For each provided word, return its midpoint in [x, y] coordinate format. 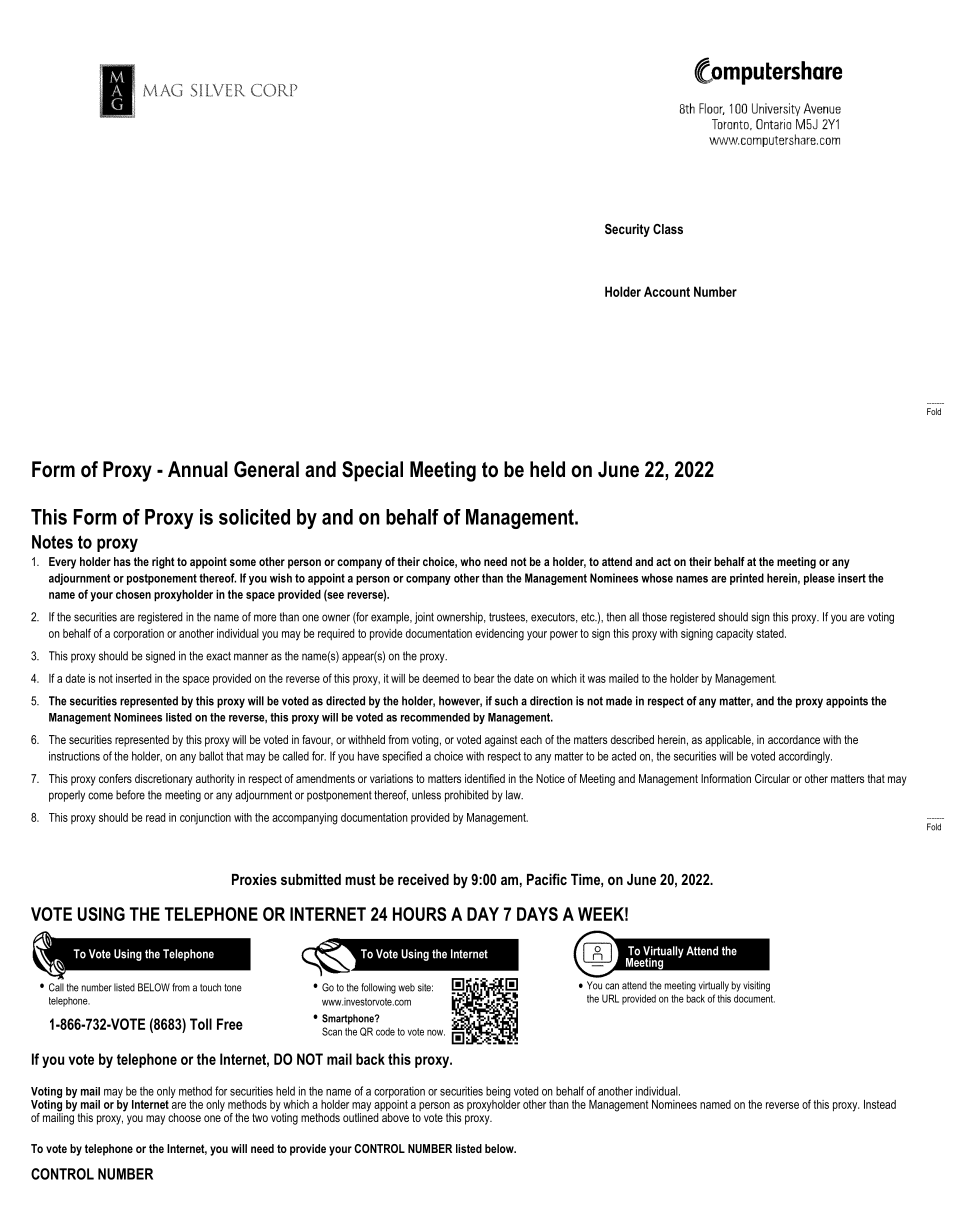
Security [627, 230]
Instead [880, 1104]
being [498, 1093]
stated [771, 633]
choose [184, 1117]
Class [668, 229]
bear [484, 678]
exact [218, 656]
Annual [198, 469]
